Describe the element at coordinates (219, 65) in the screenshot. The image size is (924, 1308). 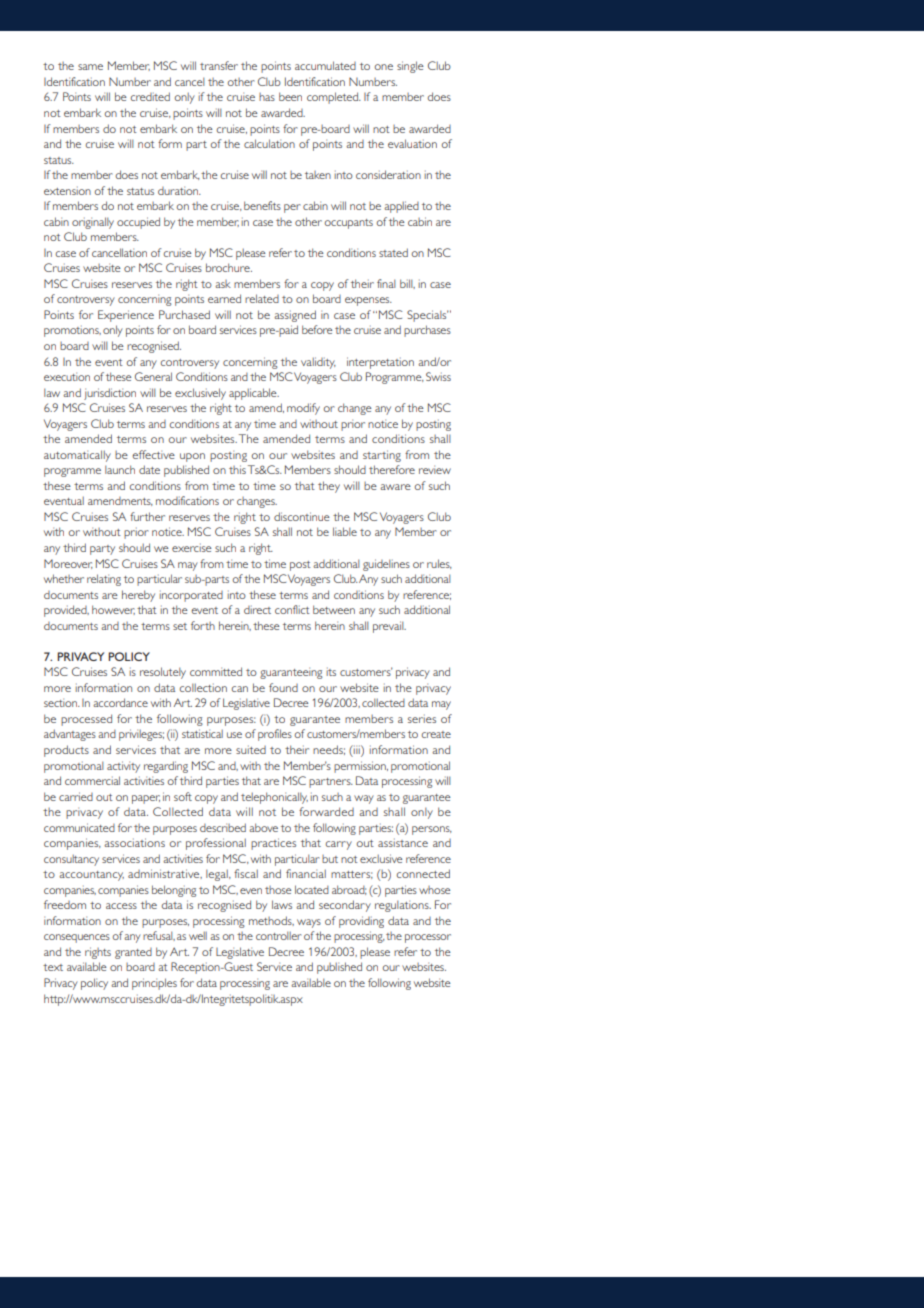
I see `transfer` at that location.
